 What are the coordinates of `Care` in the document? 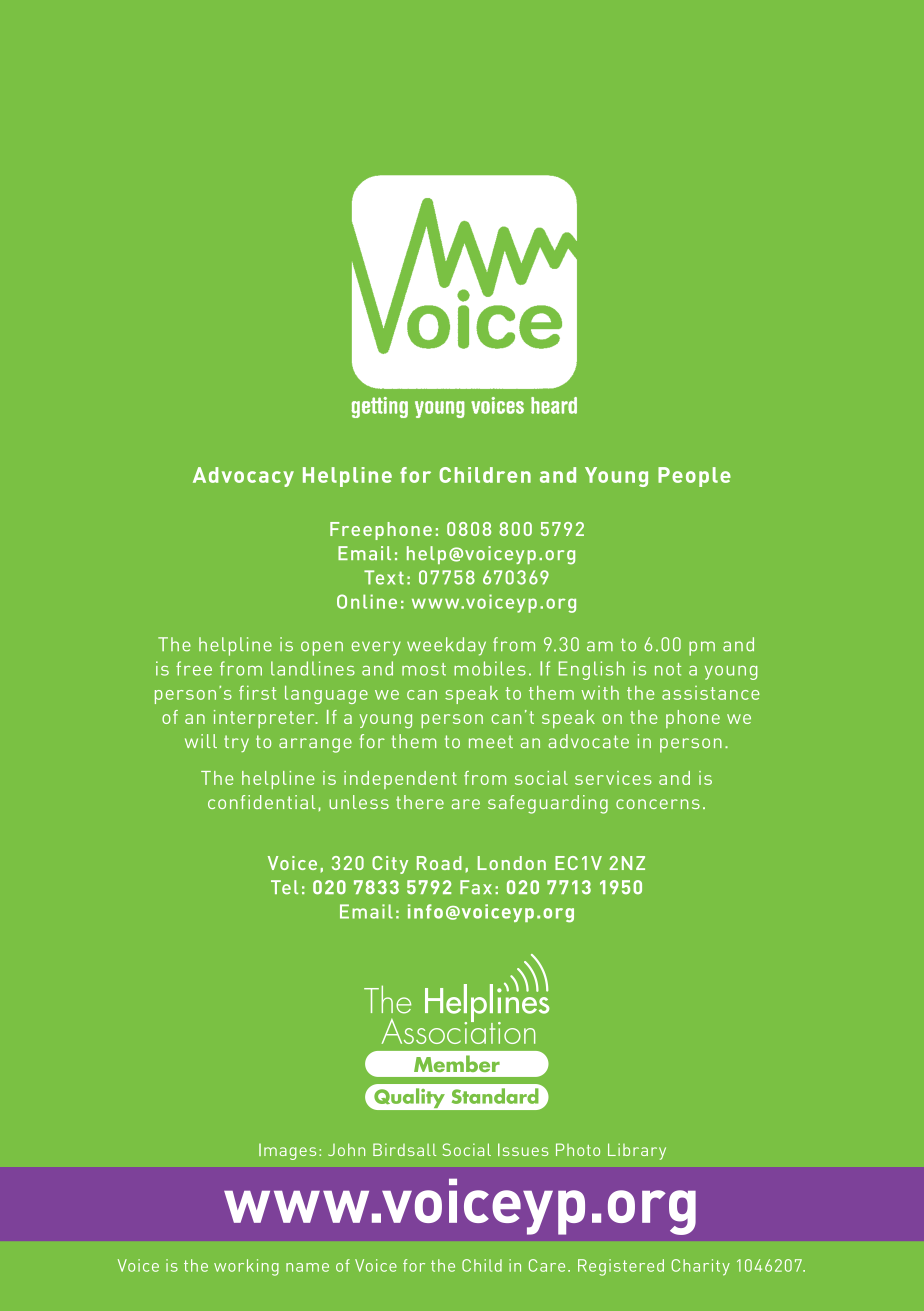 It's located at (547, 1265).
